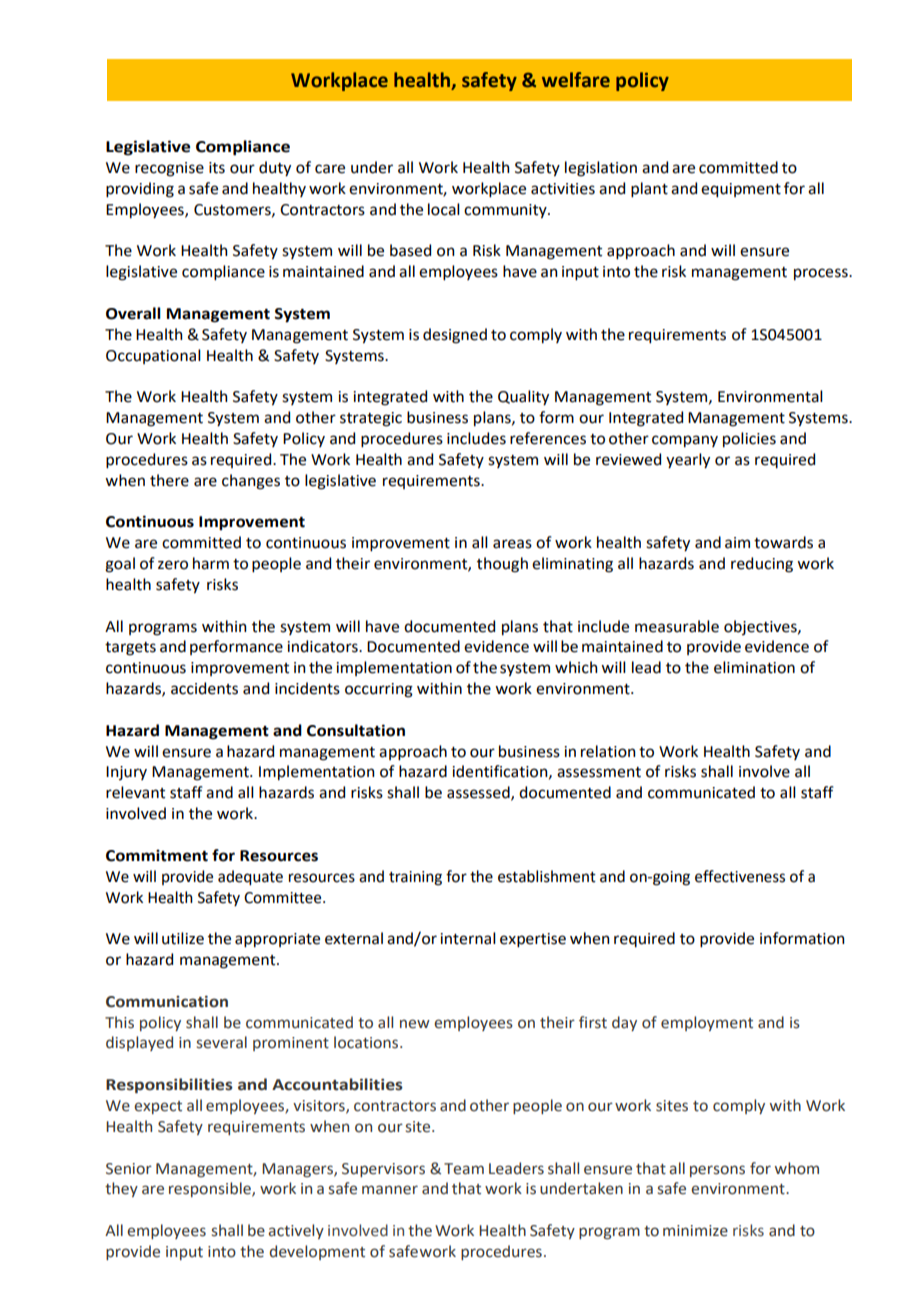 Image resolution: width=924 pixels, height=1307 pixels. What do you see at coordinates (379, 690) in the image?
I see `occurring` at bounding box center [379, 690].
